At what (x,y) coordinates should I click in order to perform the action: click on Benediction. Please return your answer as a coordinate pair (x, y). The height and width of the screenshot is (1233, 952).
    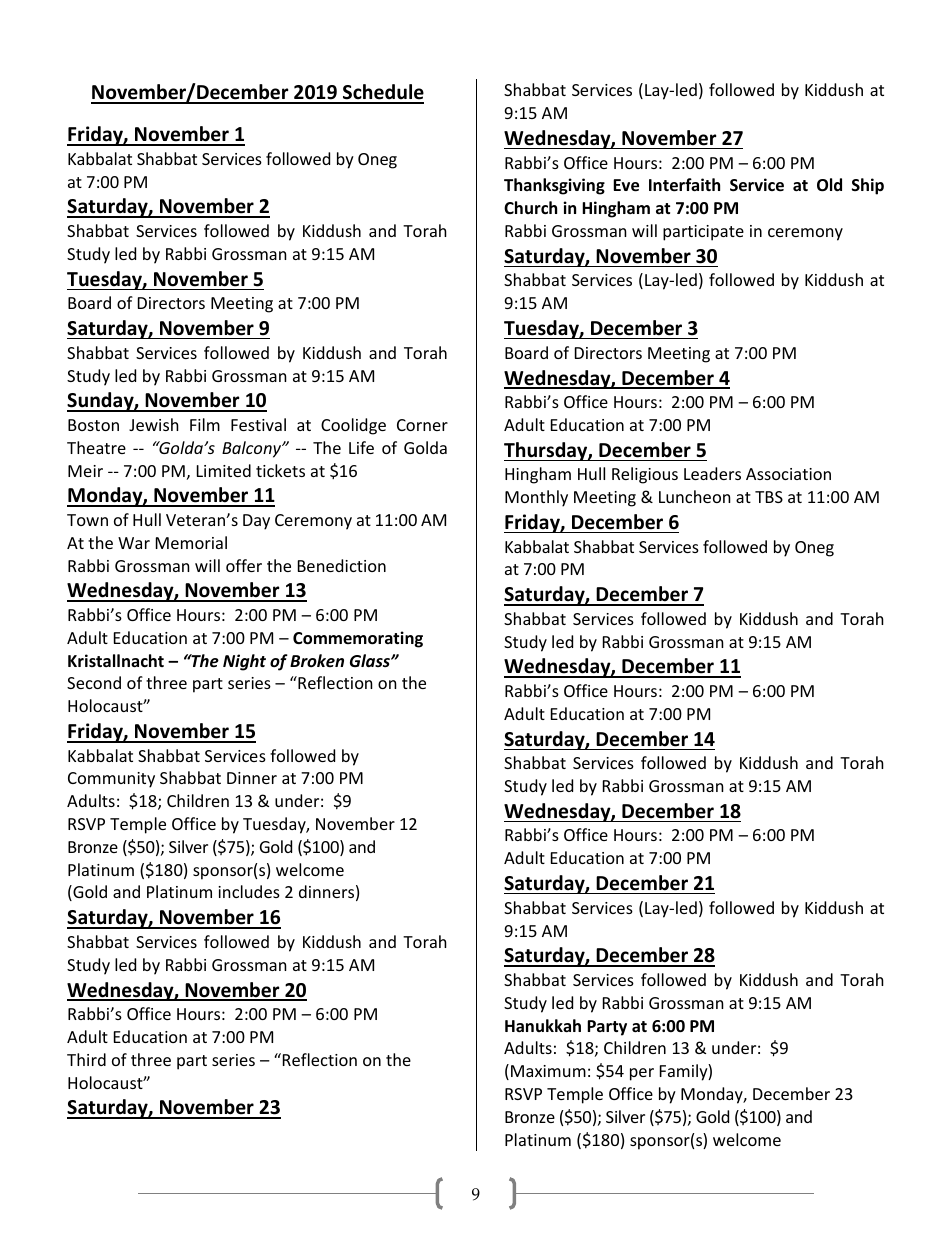
    Looking at the image, I should click on (342, 565).
